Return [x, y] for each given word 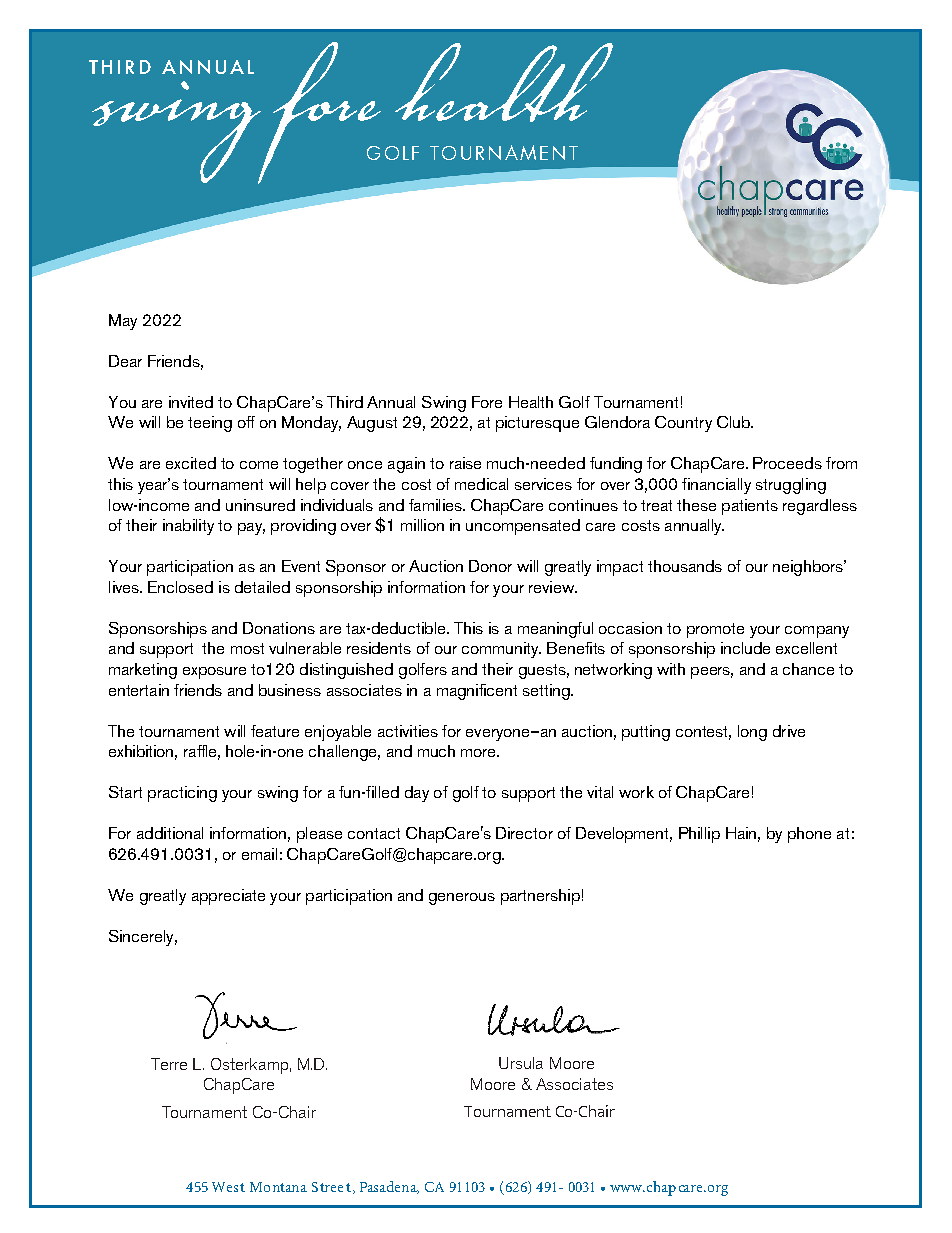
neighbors [809, 568]
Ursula [521, 1063]
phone [809, 835]
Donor [490, 566]
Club [735, 422]
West [228, 1187]
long [752, 733]
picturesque [537, 424]
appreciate [228, 897]
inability [188, 527]
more [480, 753]
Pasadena [389, 1187]
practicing [182, 794]
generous [462, 899]
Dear [125, 361]
